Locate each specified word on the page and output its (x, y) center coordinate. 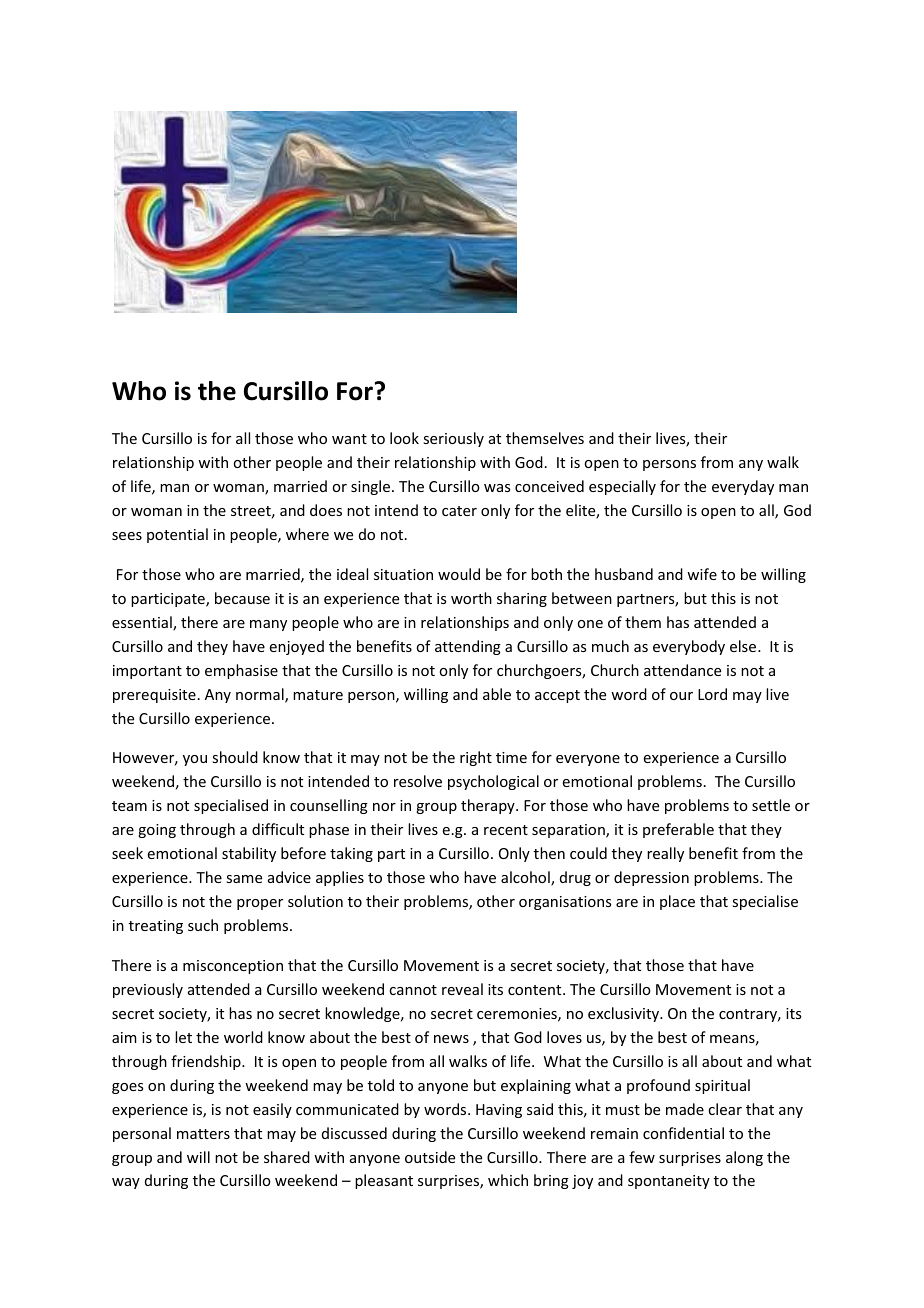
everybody (689, 647)
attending (468, 647)
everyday (743, 487)
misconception (233, 967)
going (157, 831)
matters (203, 1134)
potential (177, 535)
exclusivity (625, 1014)
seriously (453, 439)
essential (143, 623)
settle (771, 805)
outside (430, 1157)
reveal (462, 989)
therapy (489, 806)
